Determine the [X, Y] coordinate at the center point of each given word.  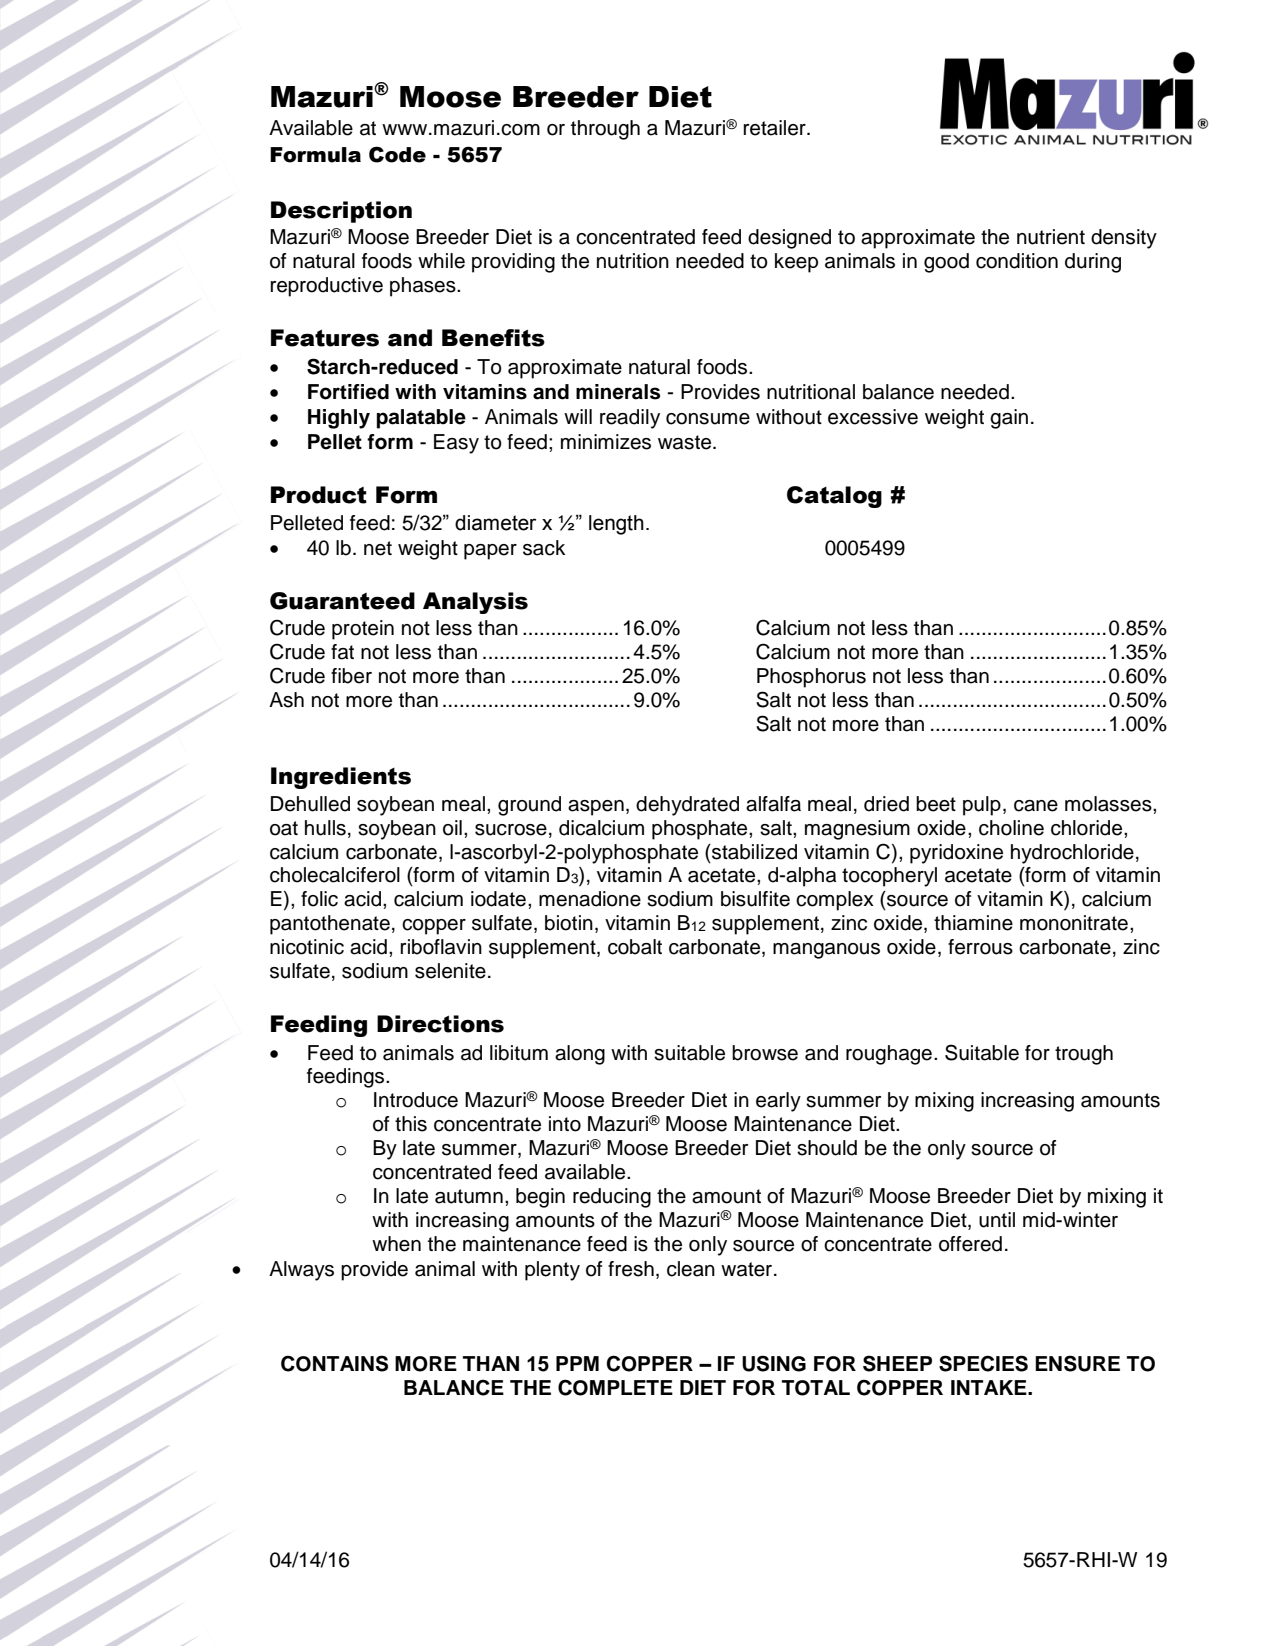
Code [397, 154]
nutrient [1051, 237]
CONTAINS [334, 1363]
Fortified [348, 392]
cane [1036, 806]
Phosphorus [811, 678]
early [778, 1102]
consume [708, 419]
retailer [775, 128]
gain [1009, 419]
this [411, 1124]
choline [1011, 828]
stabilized [753, 852]
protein [363, 630]
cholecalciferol [335, 875]
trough [1084, 1055]
